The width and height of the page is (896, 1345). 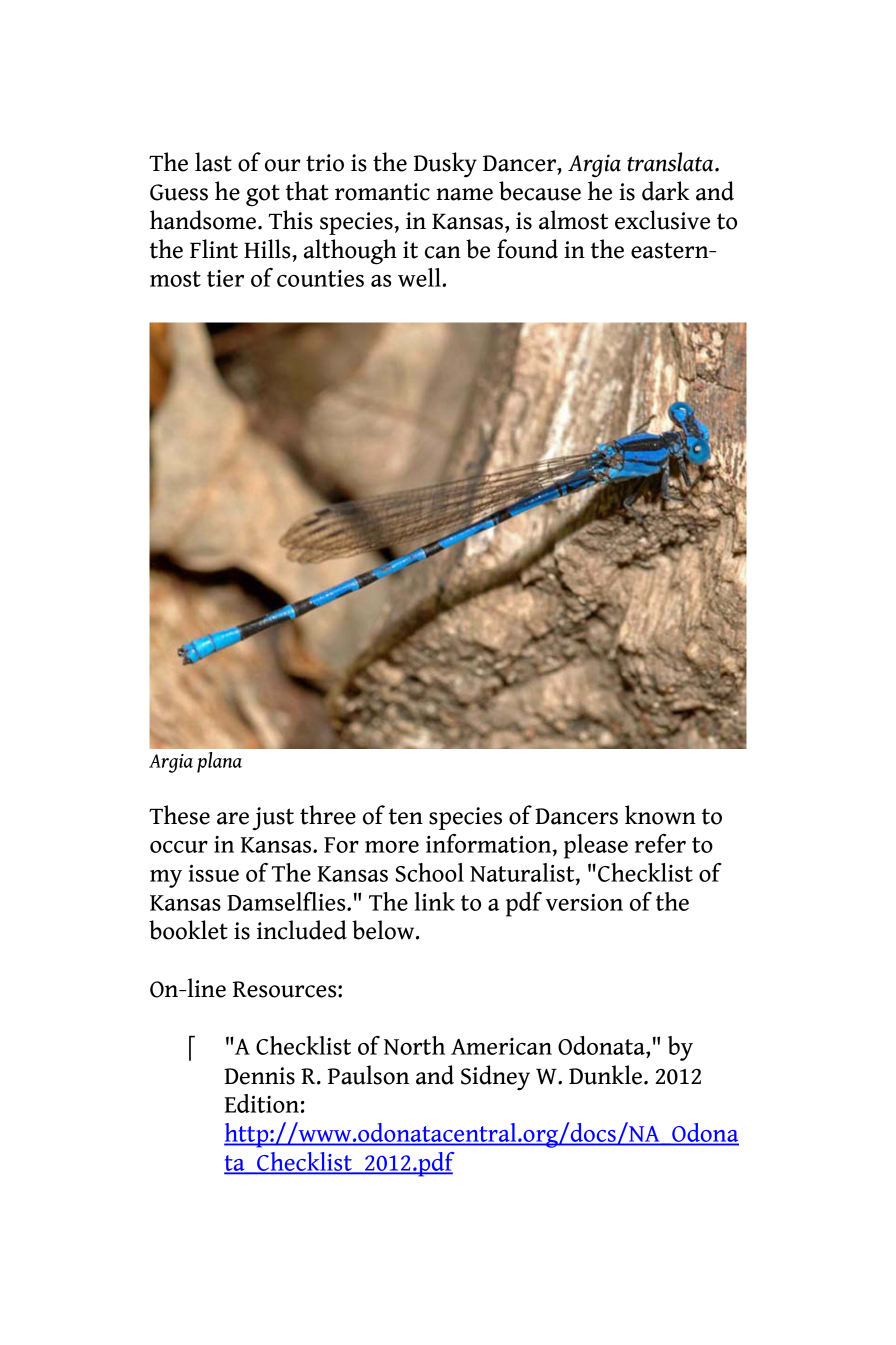 What do you see at coordinates (320, 278) in the page?
I see `counties` at bounding box center [320, 278].
